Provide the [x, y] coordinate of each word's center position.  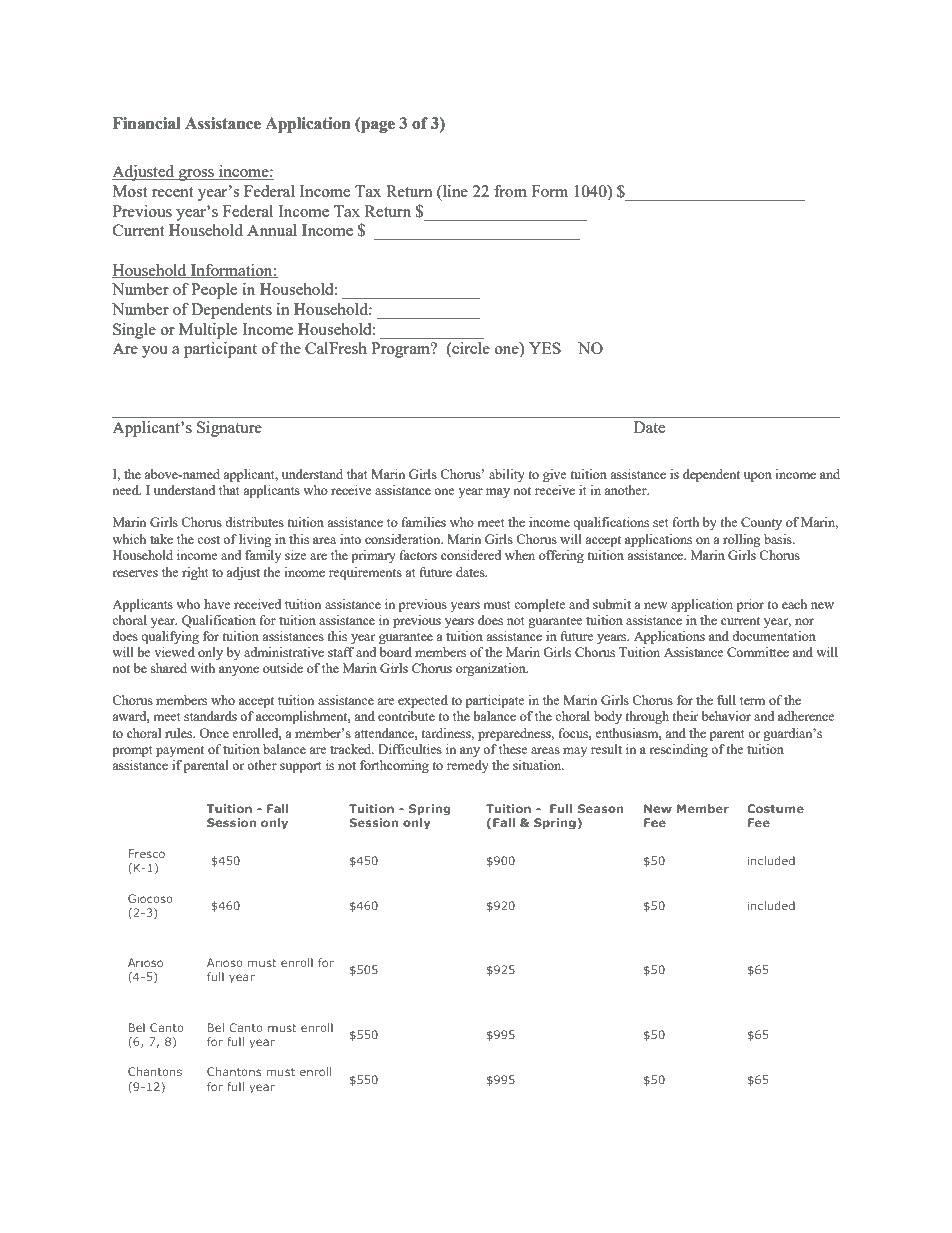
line [454, 191]
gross [196, 175]
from [510, 191]
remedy [468, 766]
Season [601, 808]
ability [507, 475]
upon [758, 477]
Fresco [147, 853]
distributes [254, 522]
